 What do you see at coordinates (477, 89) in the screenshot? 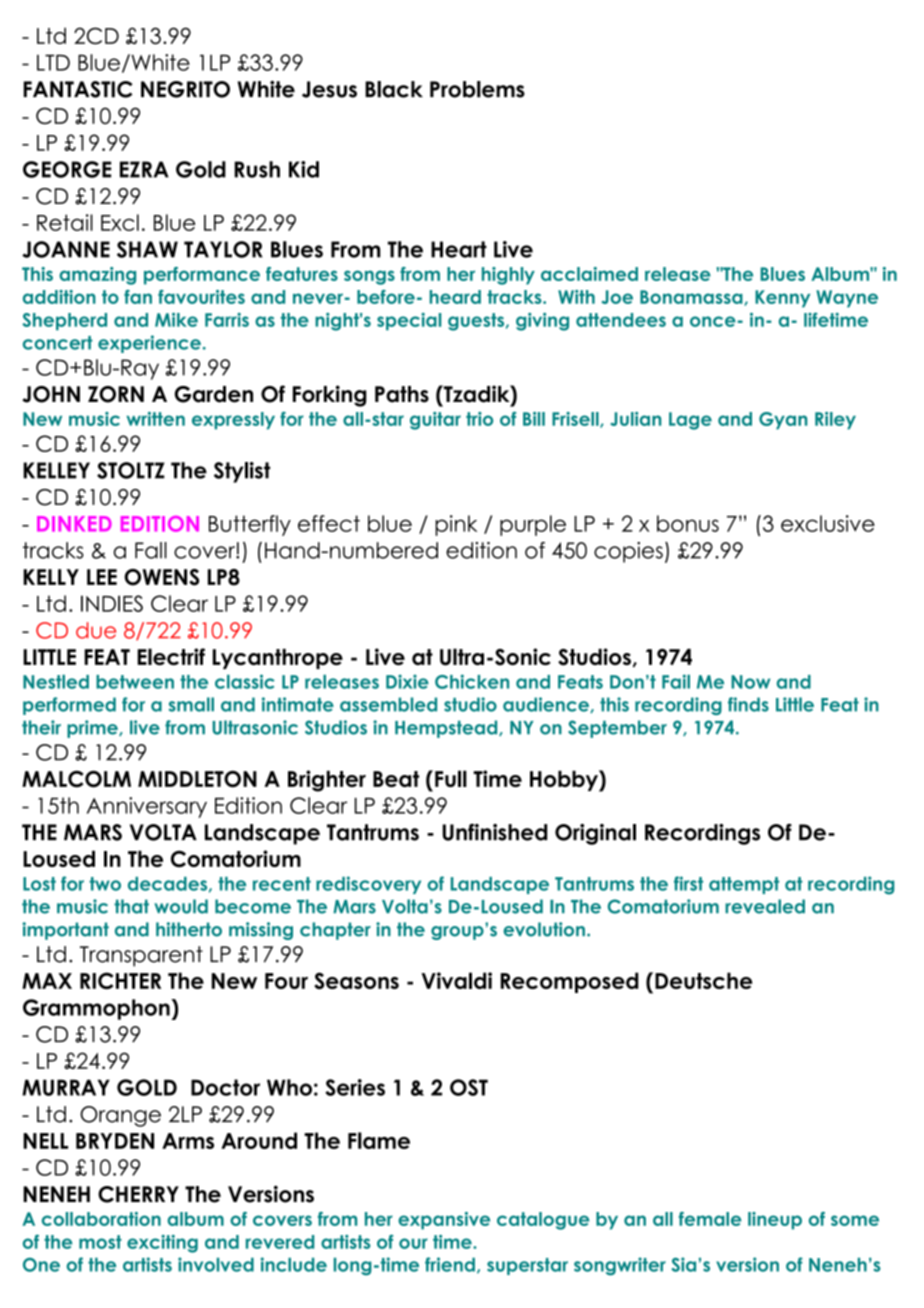
I see `Problems` at bounding box center [477, 89].
